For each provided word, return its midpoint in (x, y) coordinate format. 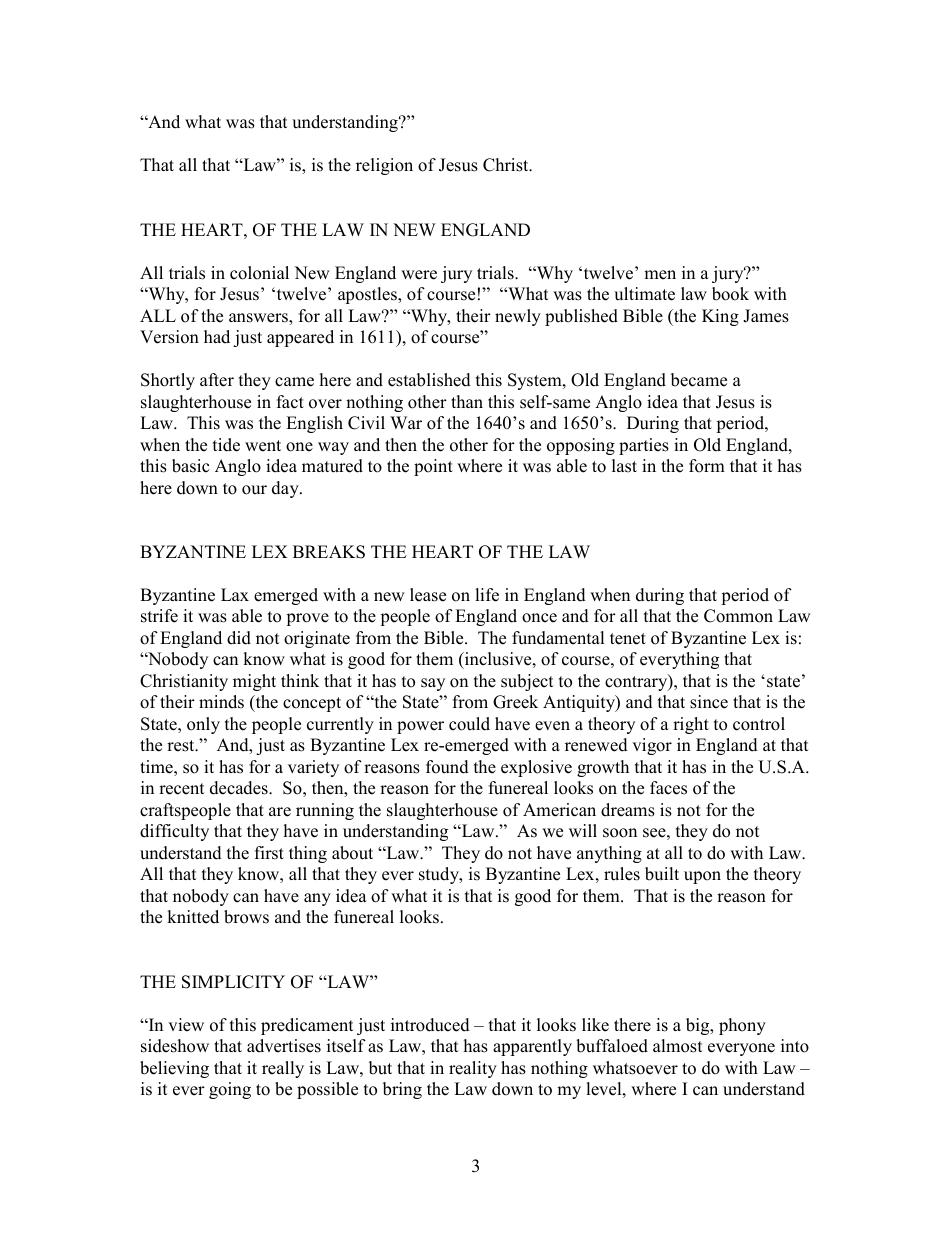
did (239, 638)
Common (738, 616)
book (730, 294)
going (230, 1090)
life (487, 595)
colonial (259, 273)
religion (384, 166)
